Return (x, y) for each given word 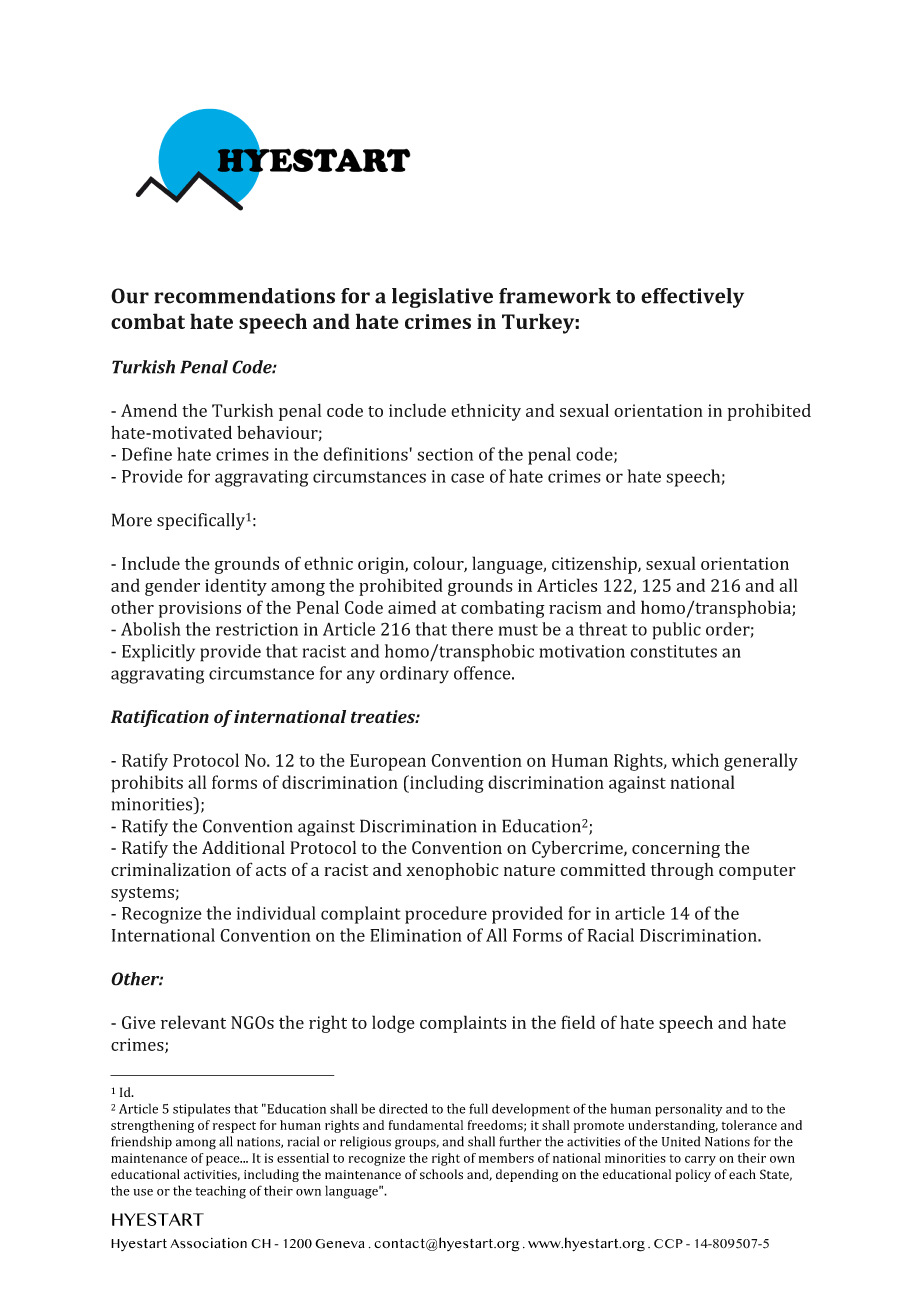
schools (441, 1174)
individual (276, 913)
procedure (446, 915)
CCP (668, 1244)
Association (208, 1243)
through (682, 871)
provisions (200, 609)
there (472, 629)
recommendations (244, 296)
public (677, 631)
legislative (442, 298)
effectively (692, 298)
